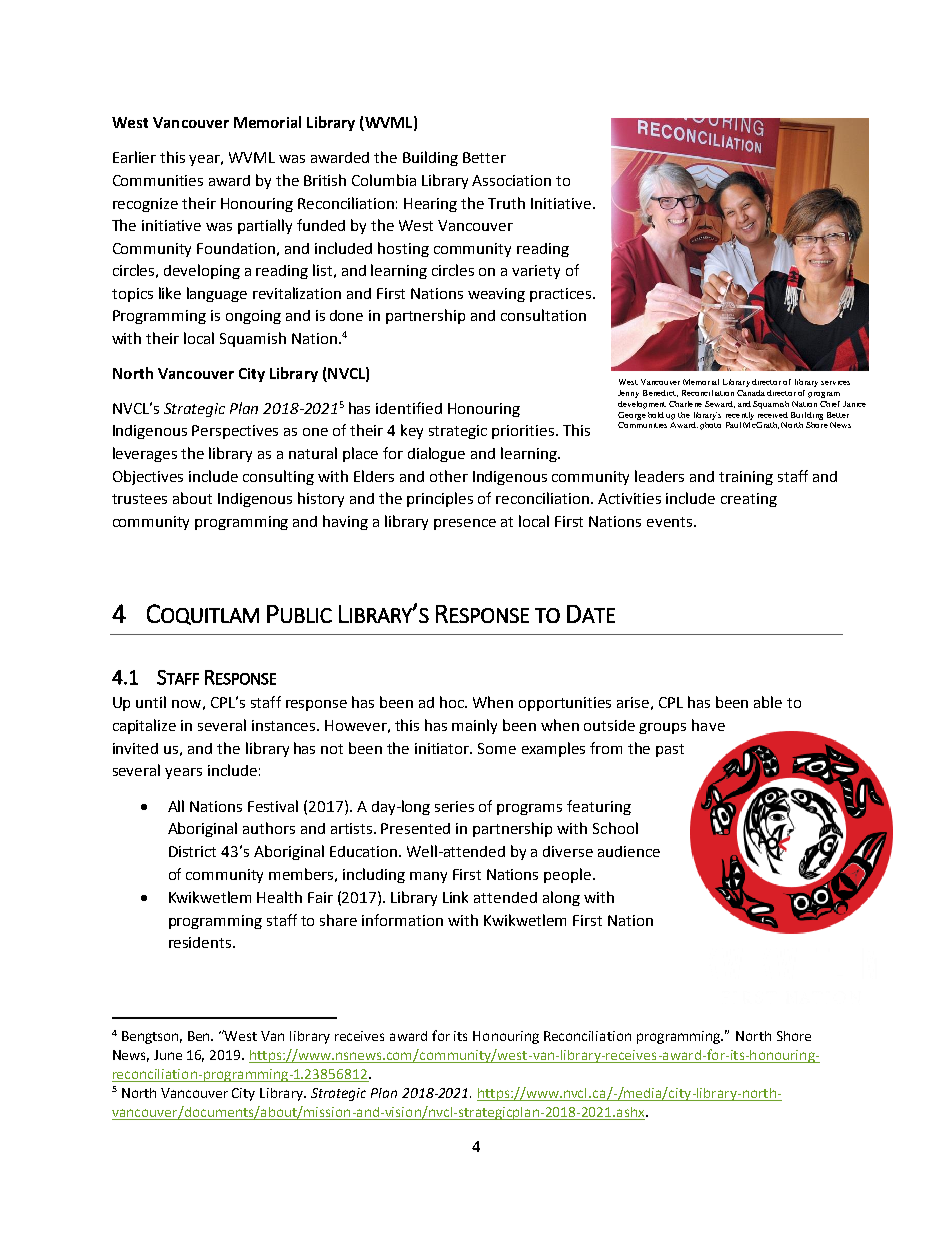  What do you see at coordinates (506, 203) in the screenshot?
I see `Truth` at bounding box center [506, 203].
